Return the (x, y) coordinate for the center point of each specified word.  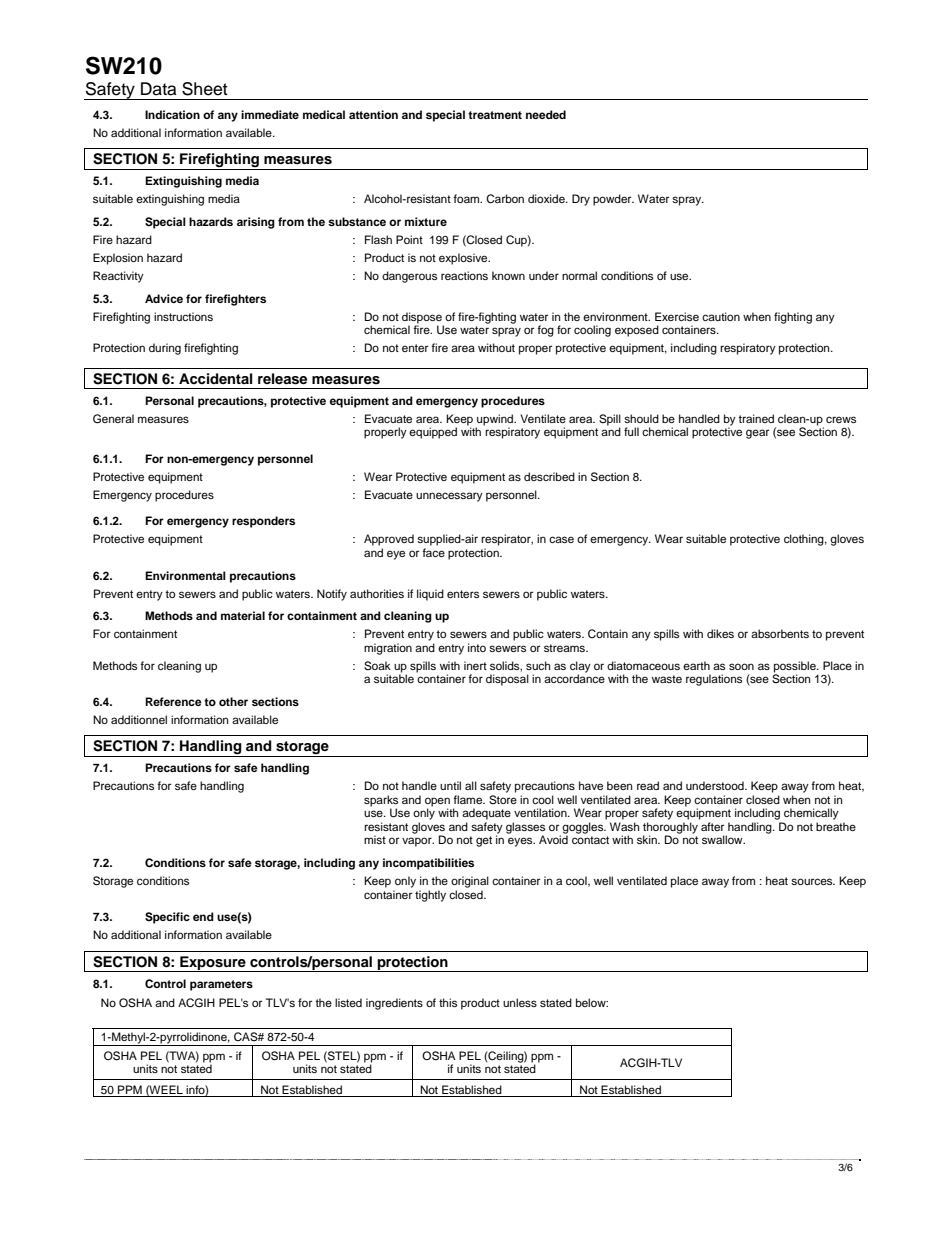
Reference (173, 701)
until (450, 785)
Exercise (677, 316)
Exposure (213, 964)
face (433, 552)
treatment (495, 115)
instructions (183, 316)
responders (263, 522)
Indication (172, 114)
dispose (423, 319)
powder (613, 200)
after (712, 826)
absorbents (780, 633)
